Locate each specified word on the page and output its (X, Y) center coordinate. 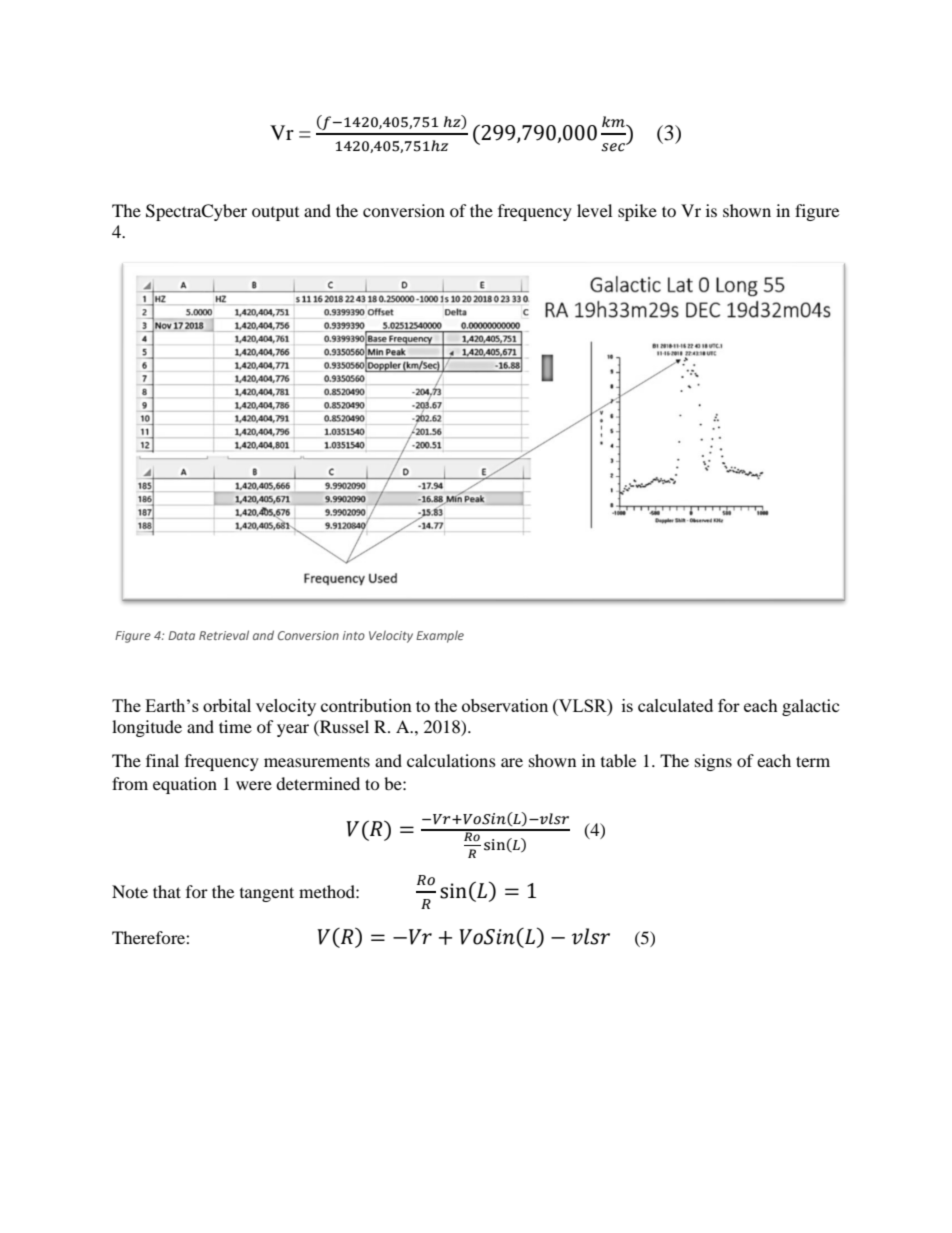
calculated (675, 705)
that (167, 891)
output (275, 214)
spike (637, 212)
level (594, 210)
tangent (267, 894)
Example (440, 636)
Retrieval (224, 635)
